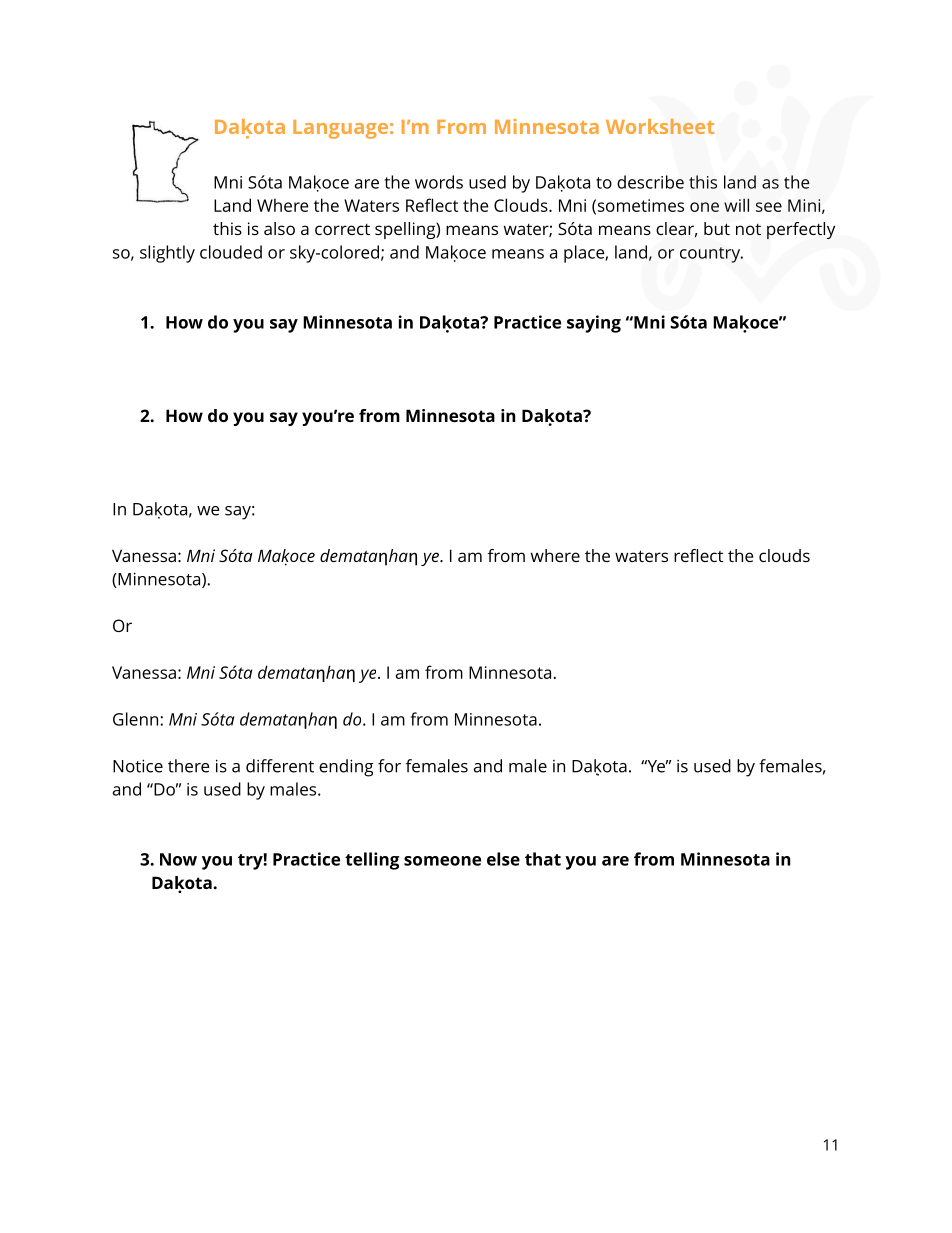 This screenshot has width=952, height=1233. Describe the element at coordinates (178, 859) in the screenshot. I see `Now` at that location.
